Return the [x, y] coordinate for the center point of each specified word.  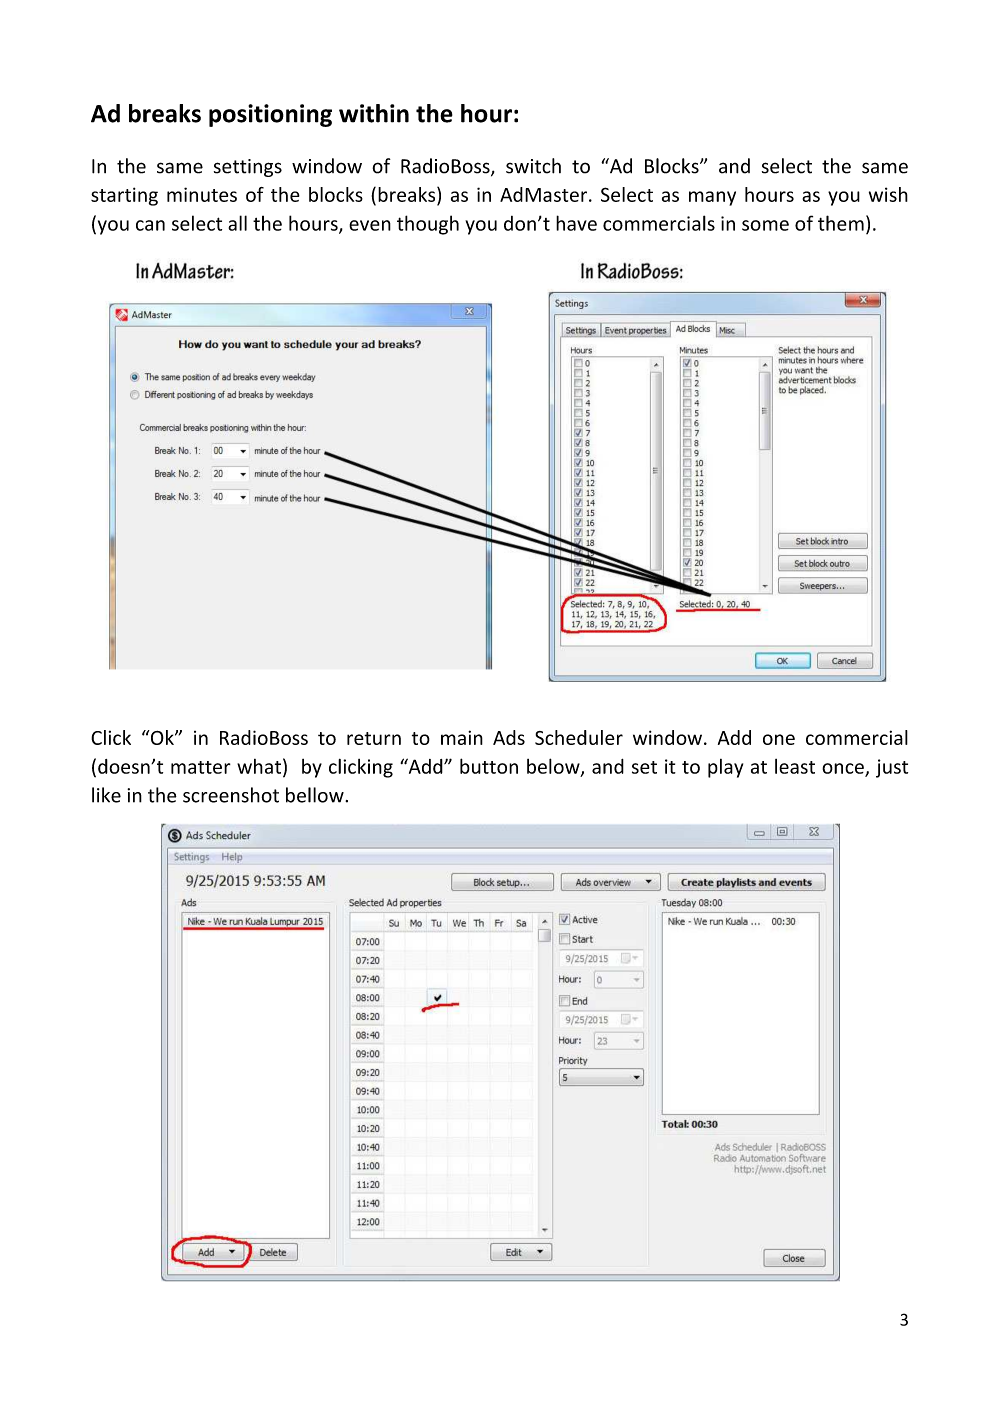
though [428, 225]
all [237, 223]
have [576, 223]
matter [201, 767]
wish [888, 194]
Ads [509, 737]
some [765, 225]
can [150, 225]
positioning [270, 115]
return [374, 738]
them [841, 223]
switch [533, 166]
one [779, 739]
